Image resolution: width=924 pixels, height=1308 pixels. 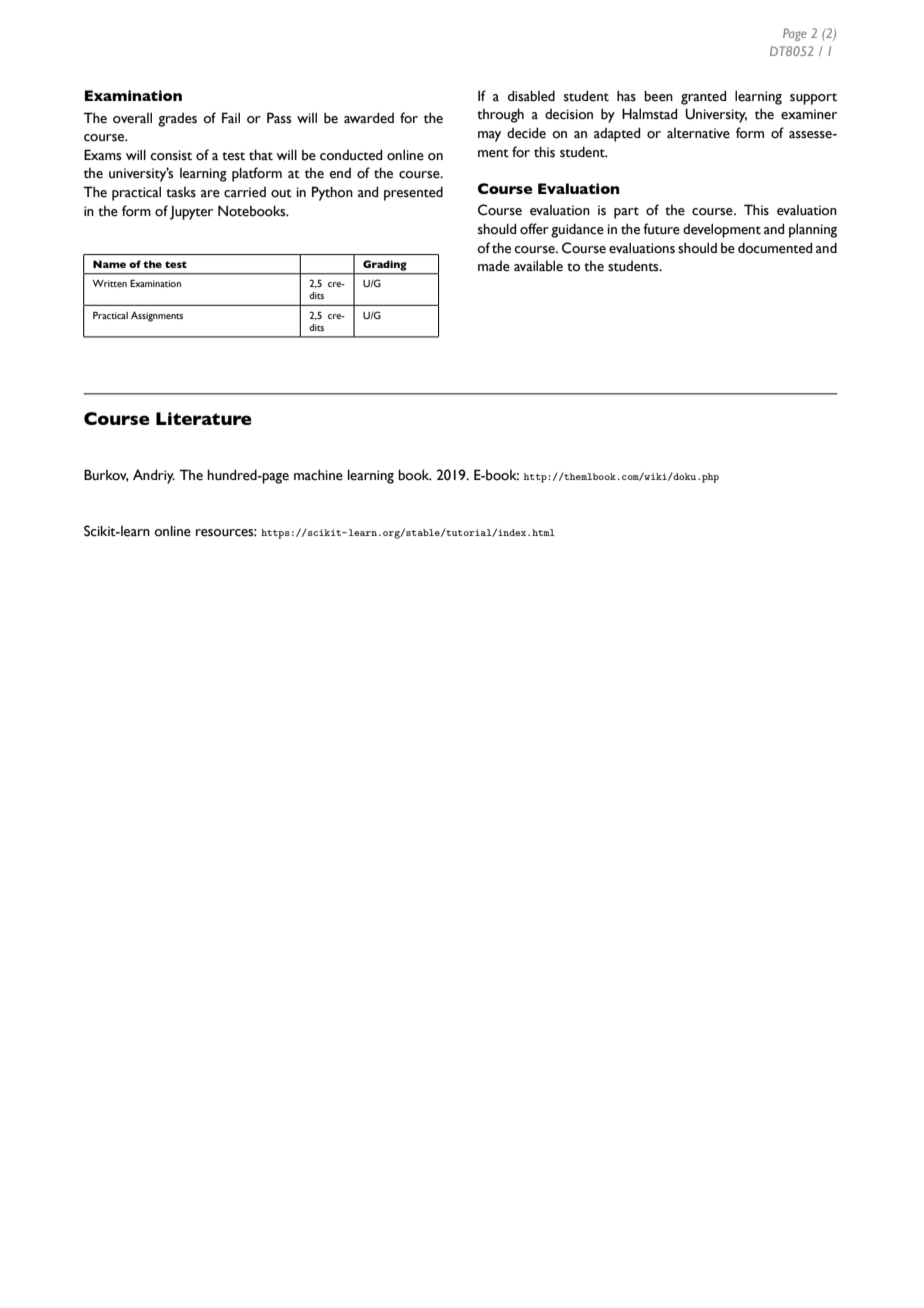 What do you see at coordinates (204, 418) in the screenshot?
I see `Literature` at bounding box center [204, 418].
